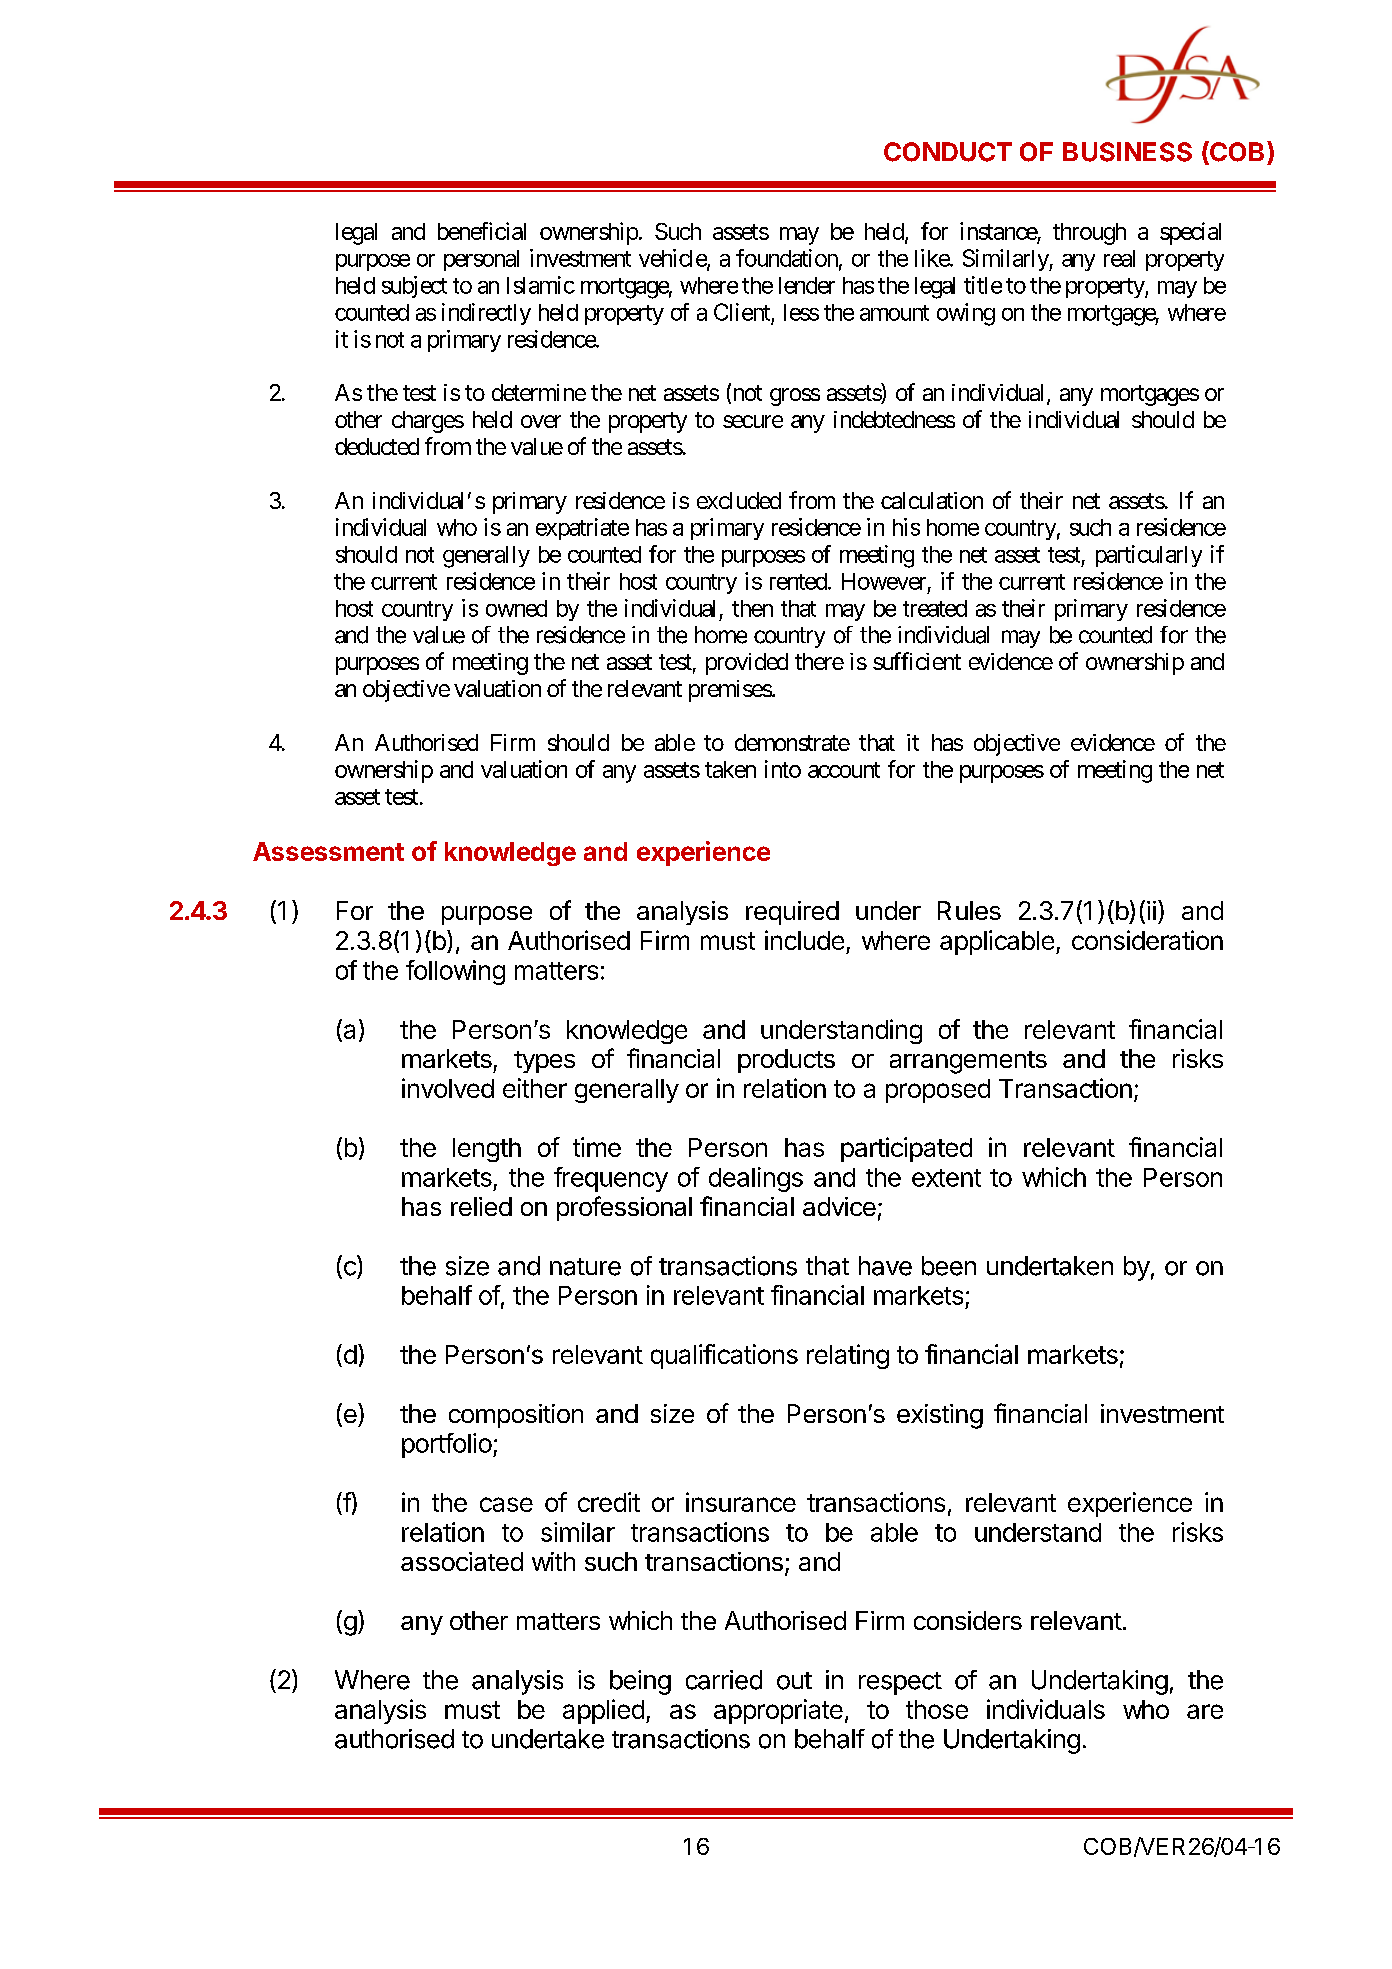 The height and width of the screenshot is (1969, 1392). I want to click on through, so click(1089, 234).
